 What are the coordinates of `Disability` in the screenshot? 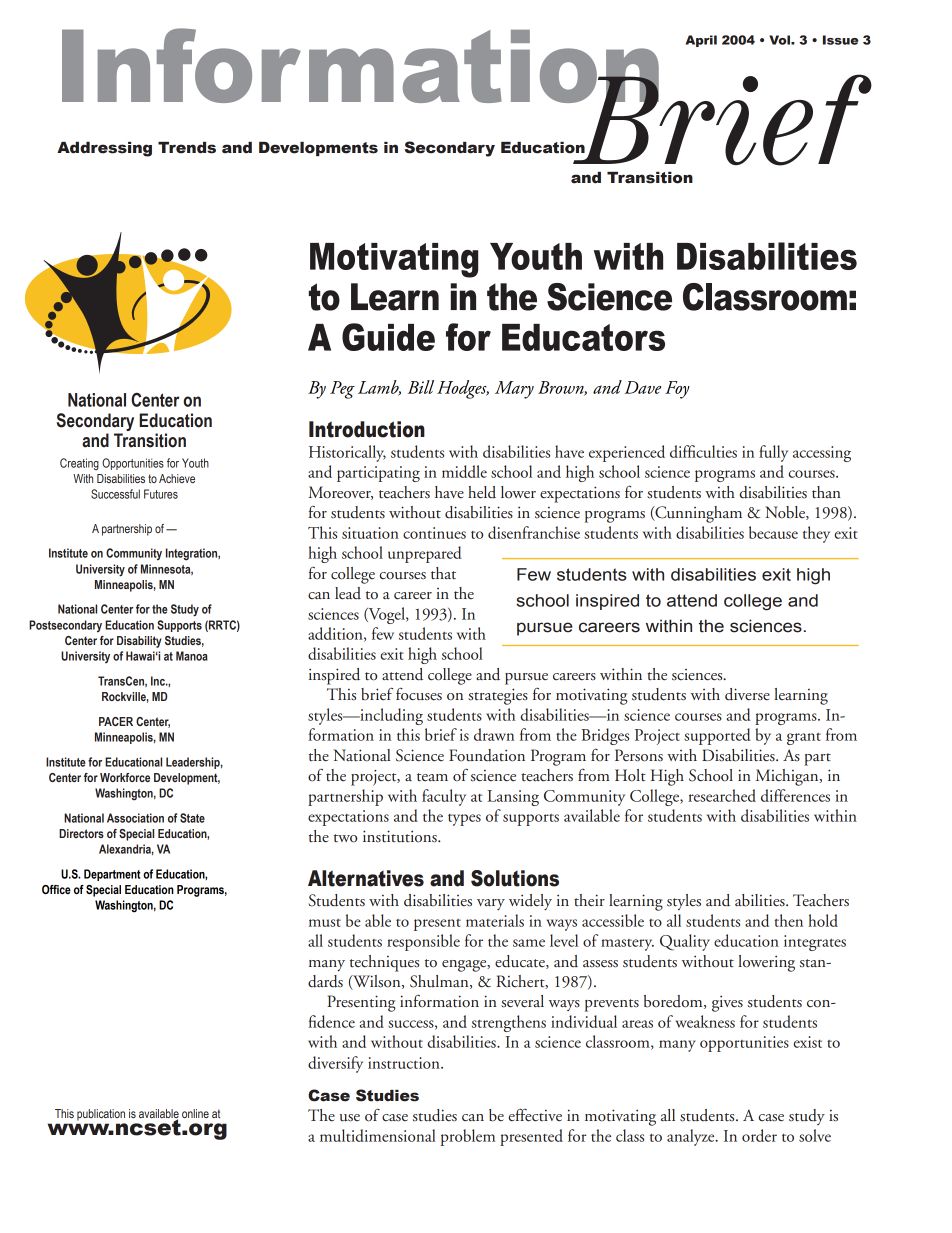 It's located at (139, 642).
